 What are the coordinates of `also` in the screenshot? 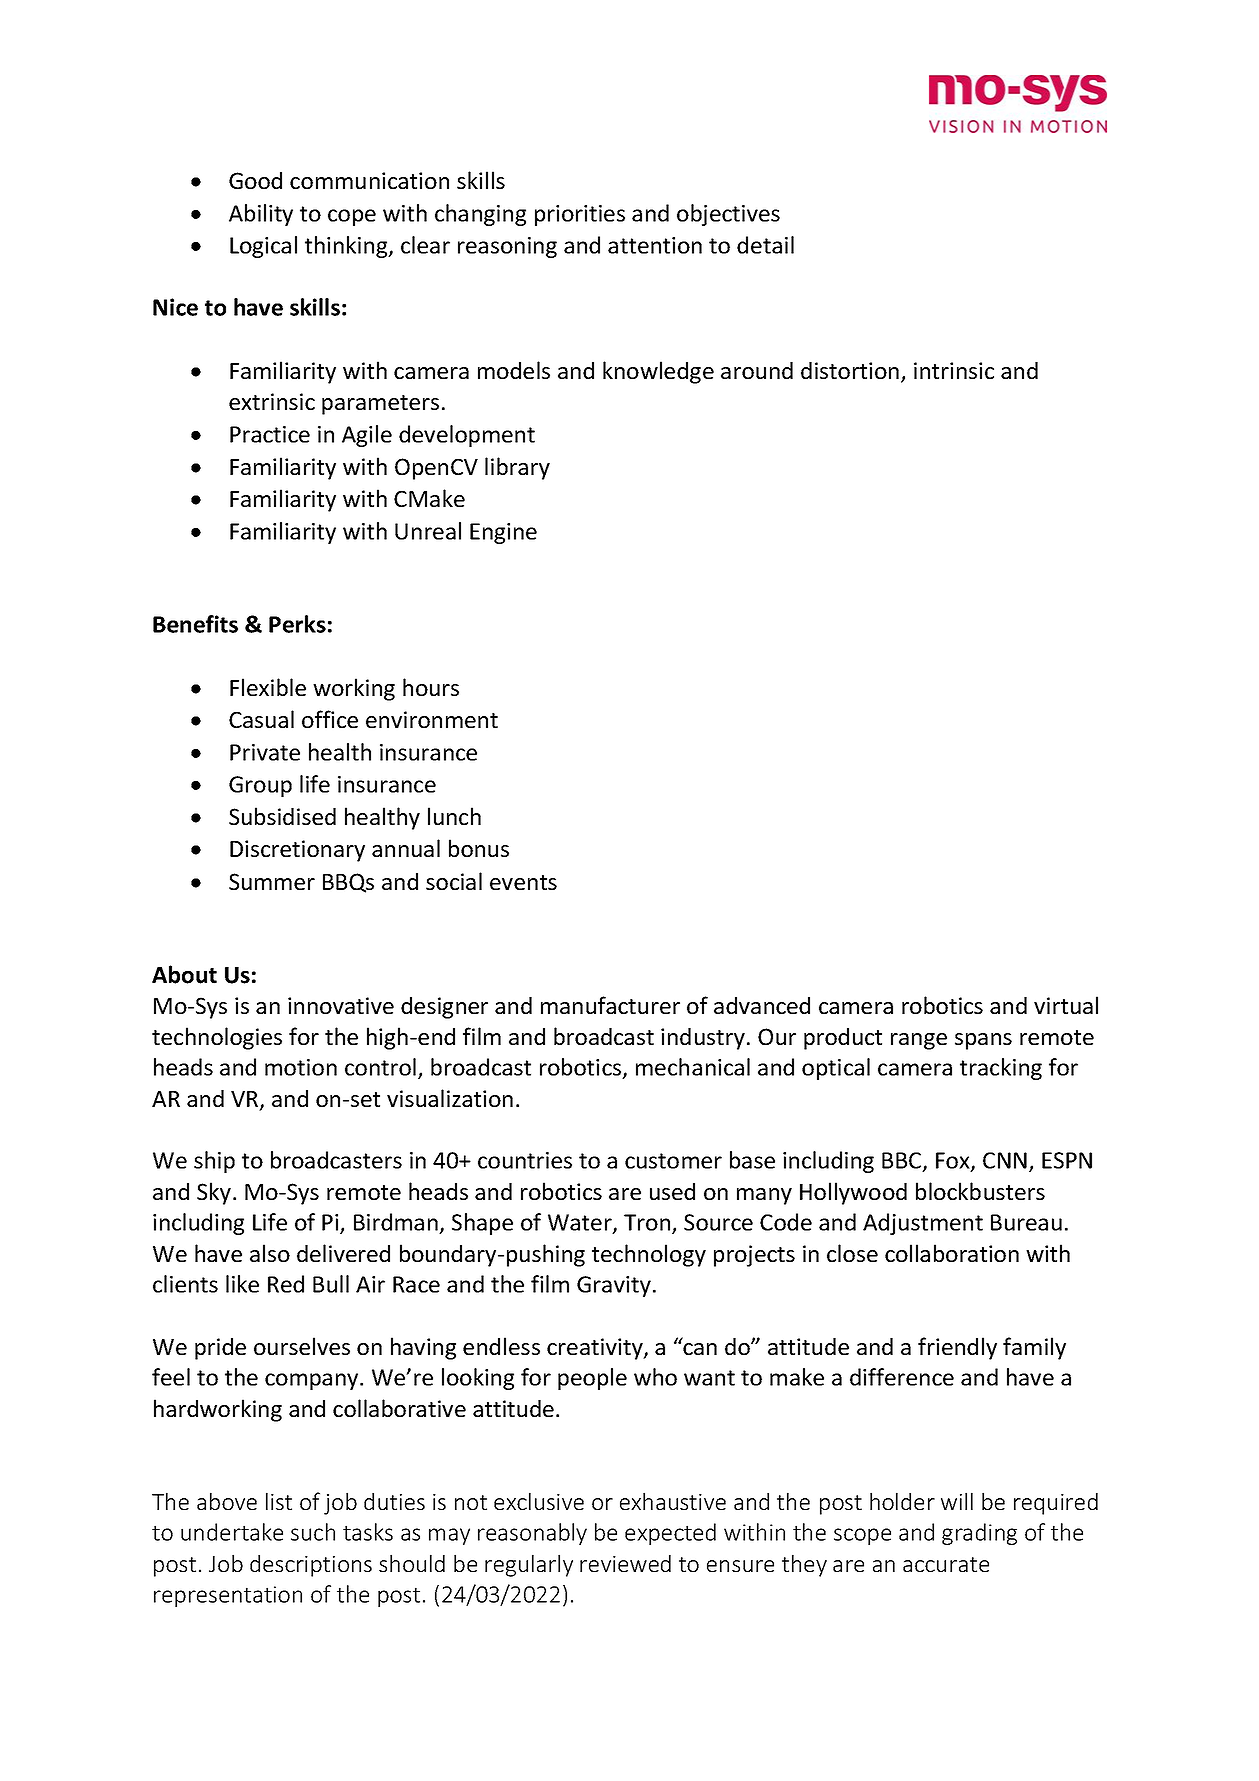 It's located at (270, 1253).
